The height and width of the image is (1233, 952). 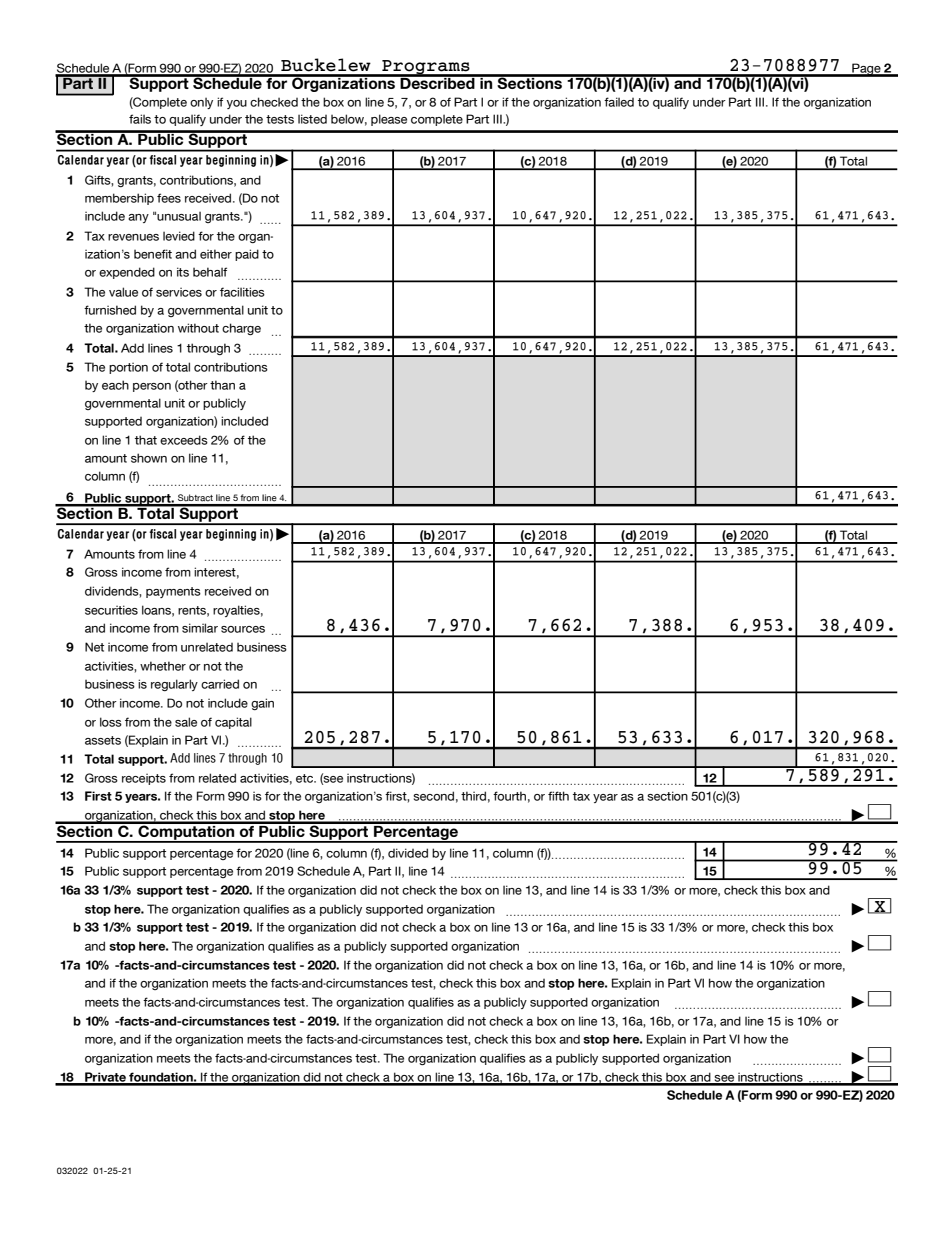 I want to click on than, so click(x=222, y=385).
